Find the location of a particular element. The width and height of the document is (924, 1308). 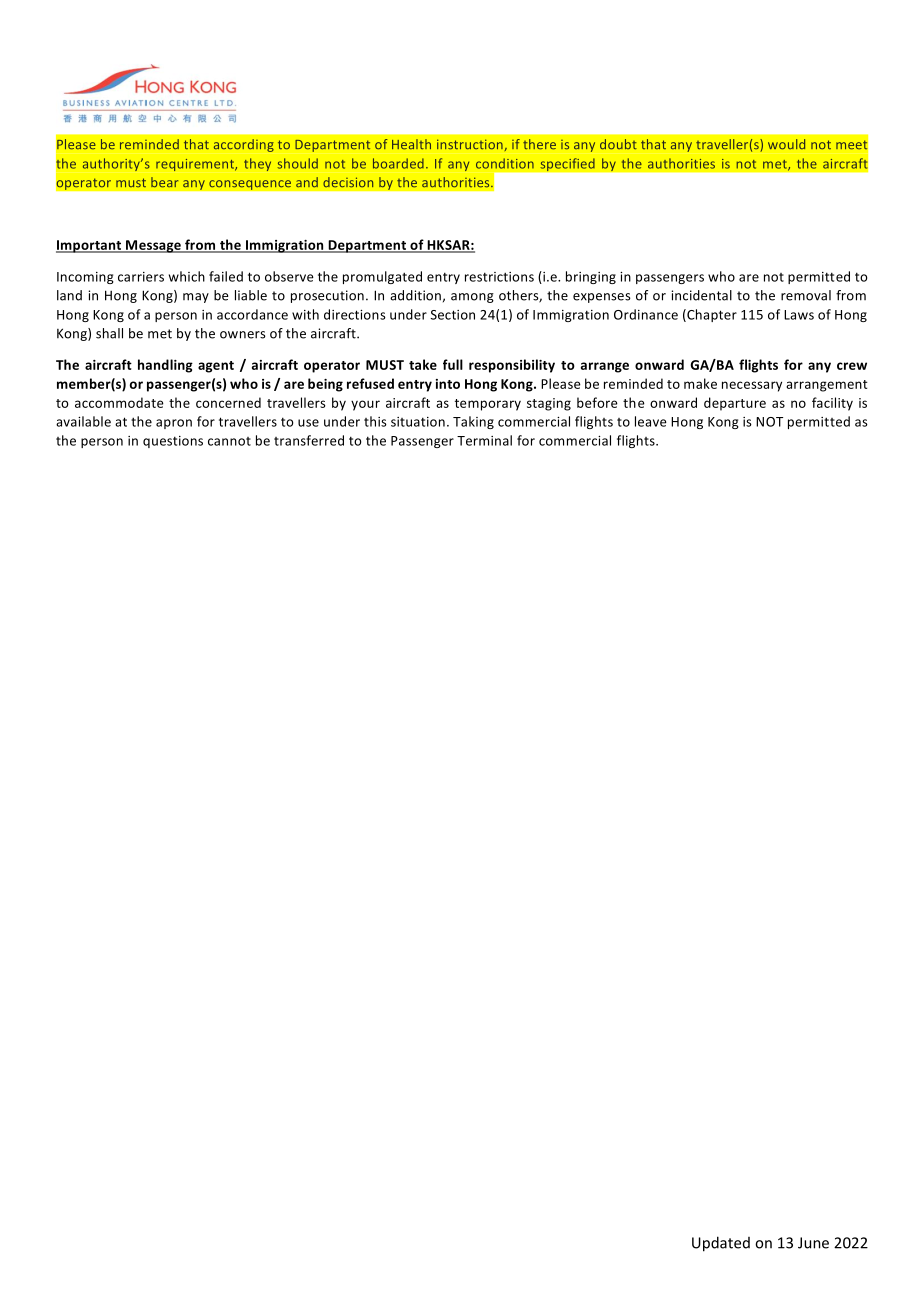

cannot is located at coordinates (229, 441).
